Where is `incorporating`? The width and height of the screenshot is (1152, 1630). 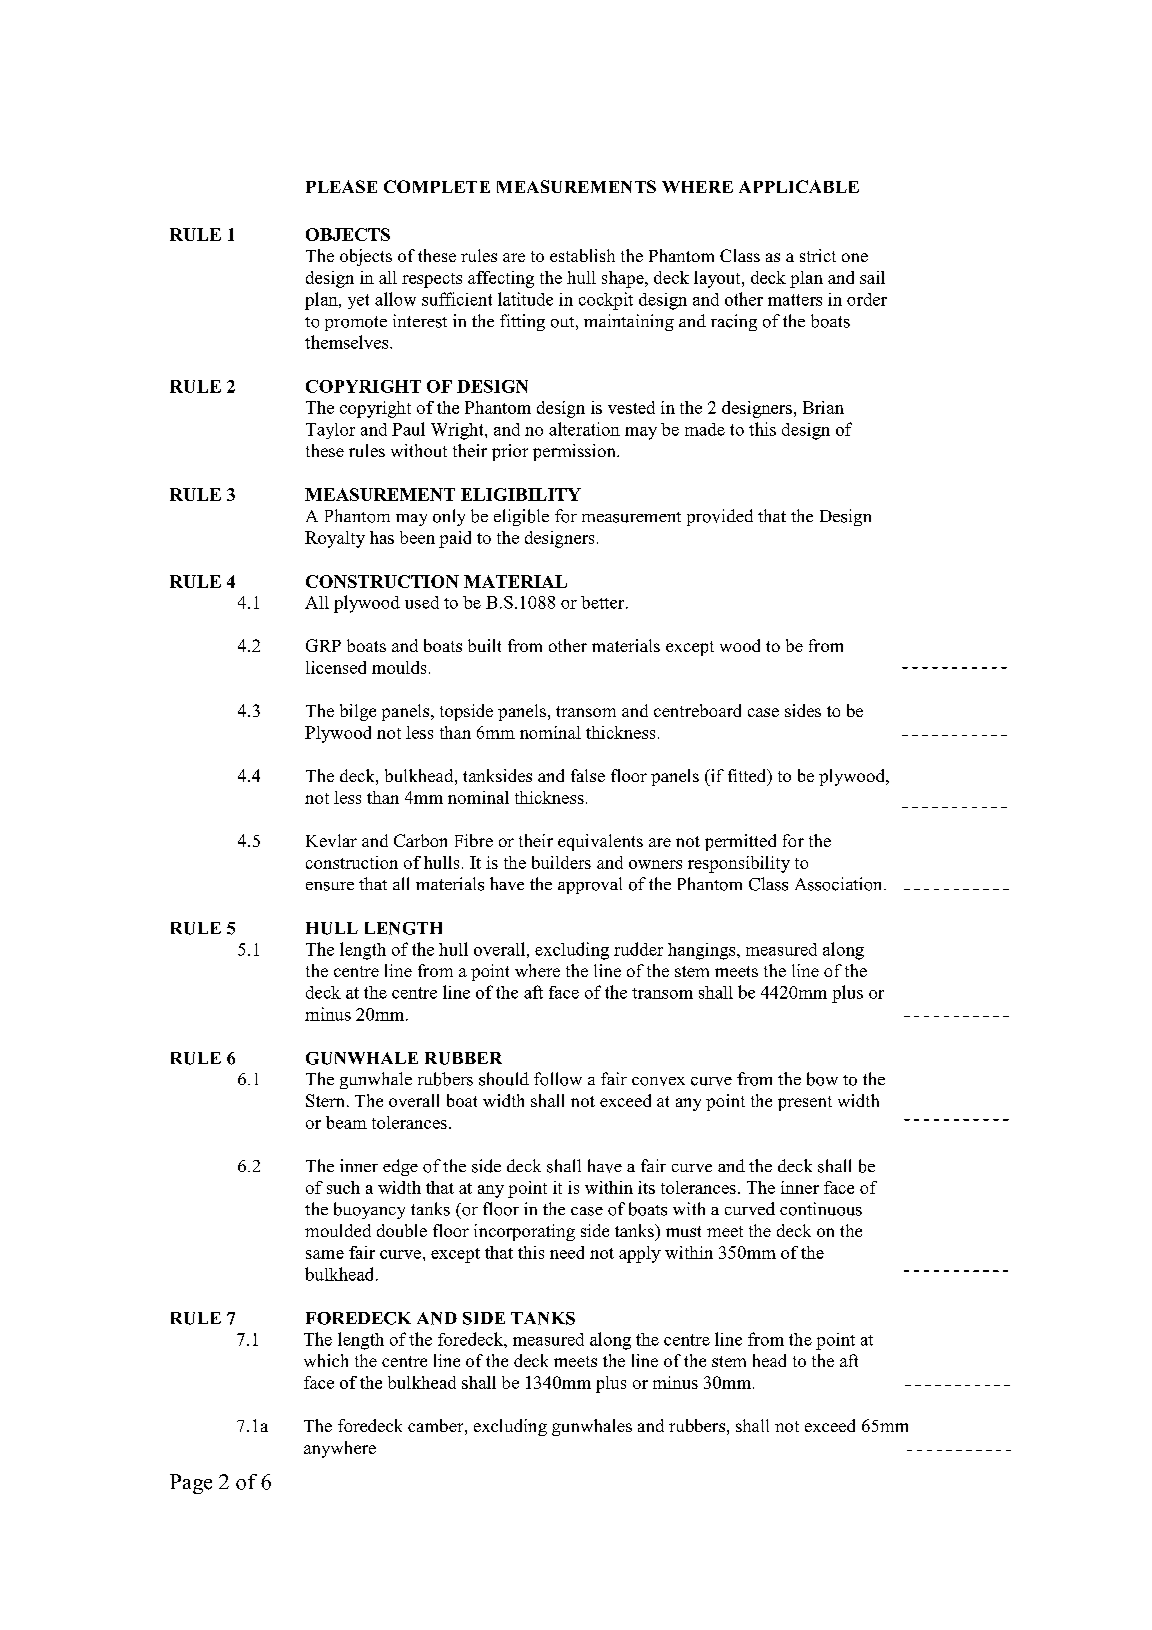 incorporating is located at coordinates (524, 1232).
